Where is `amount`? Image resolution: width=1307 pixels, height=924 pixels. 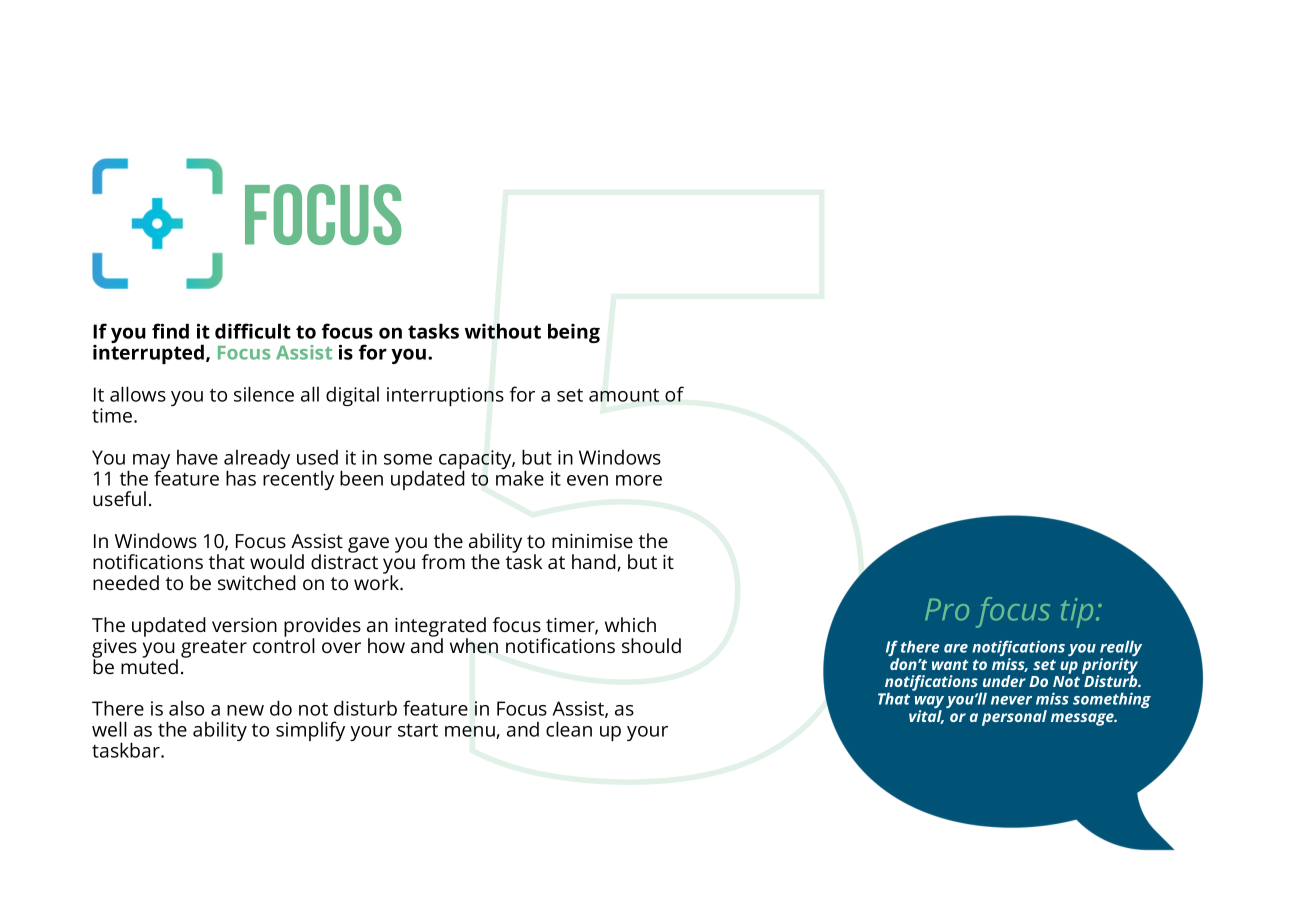 amount is located at coordinates (624, 395).
